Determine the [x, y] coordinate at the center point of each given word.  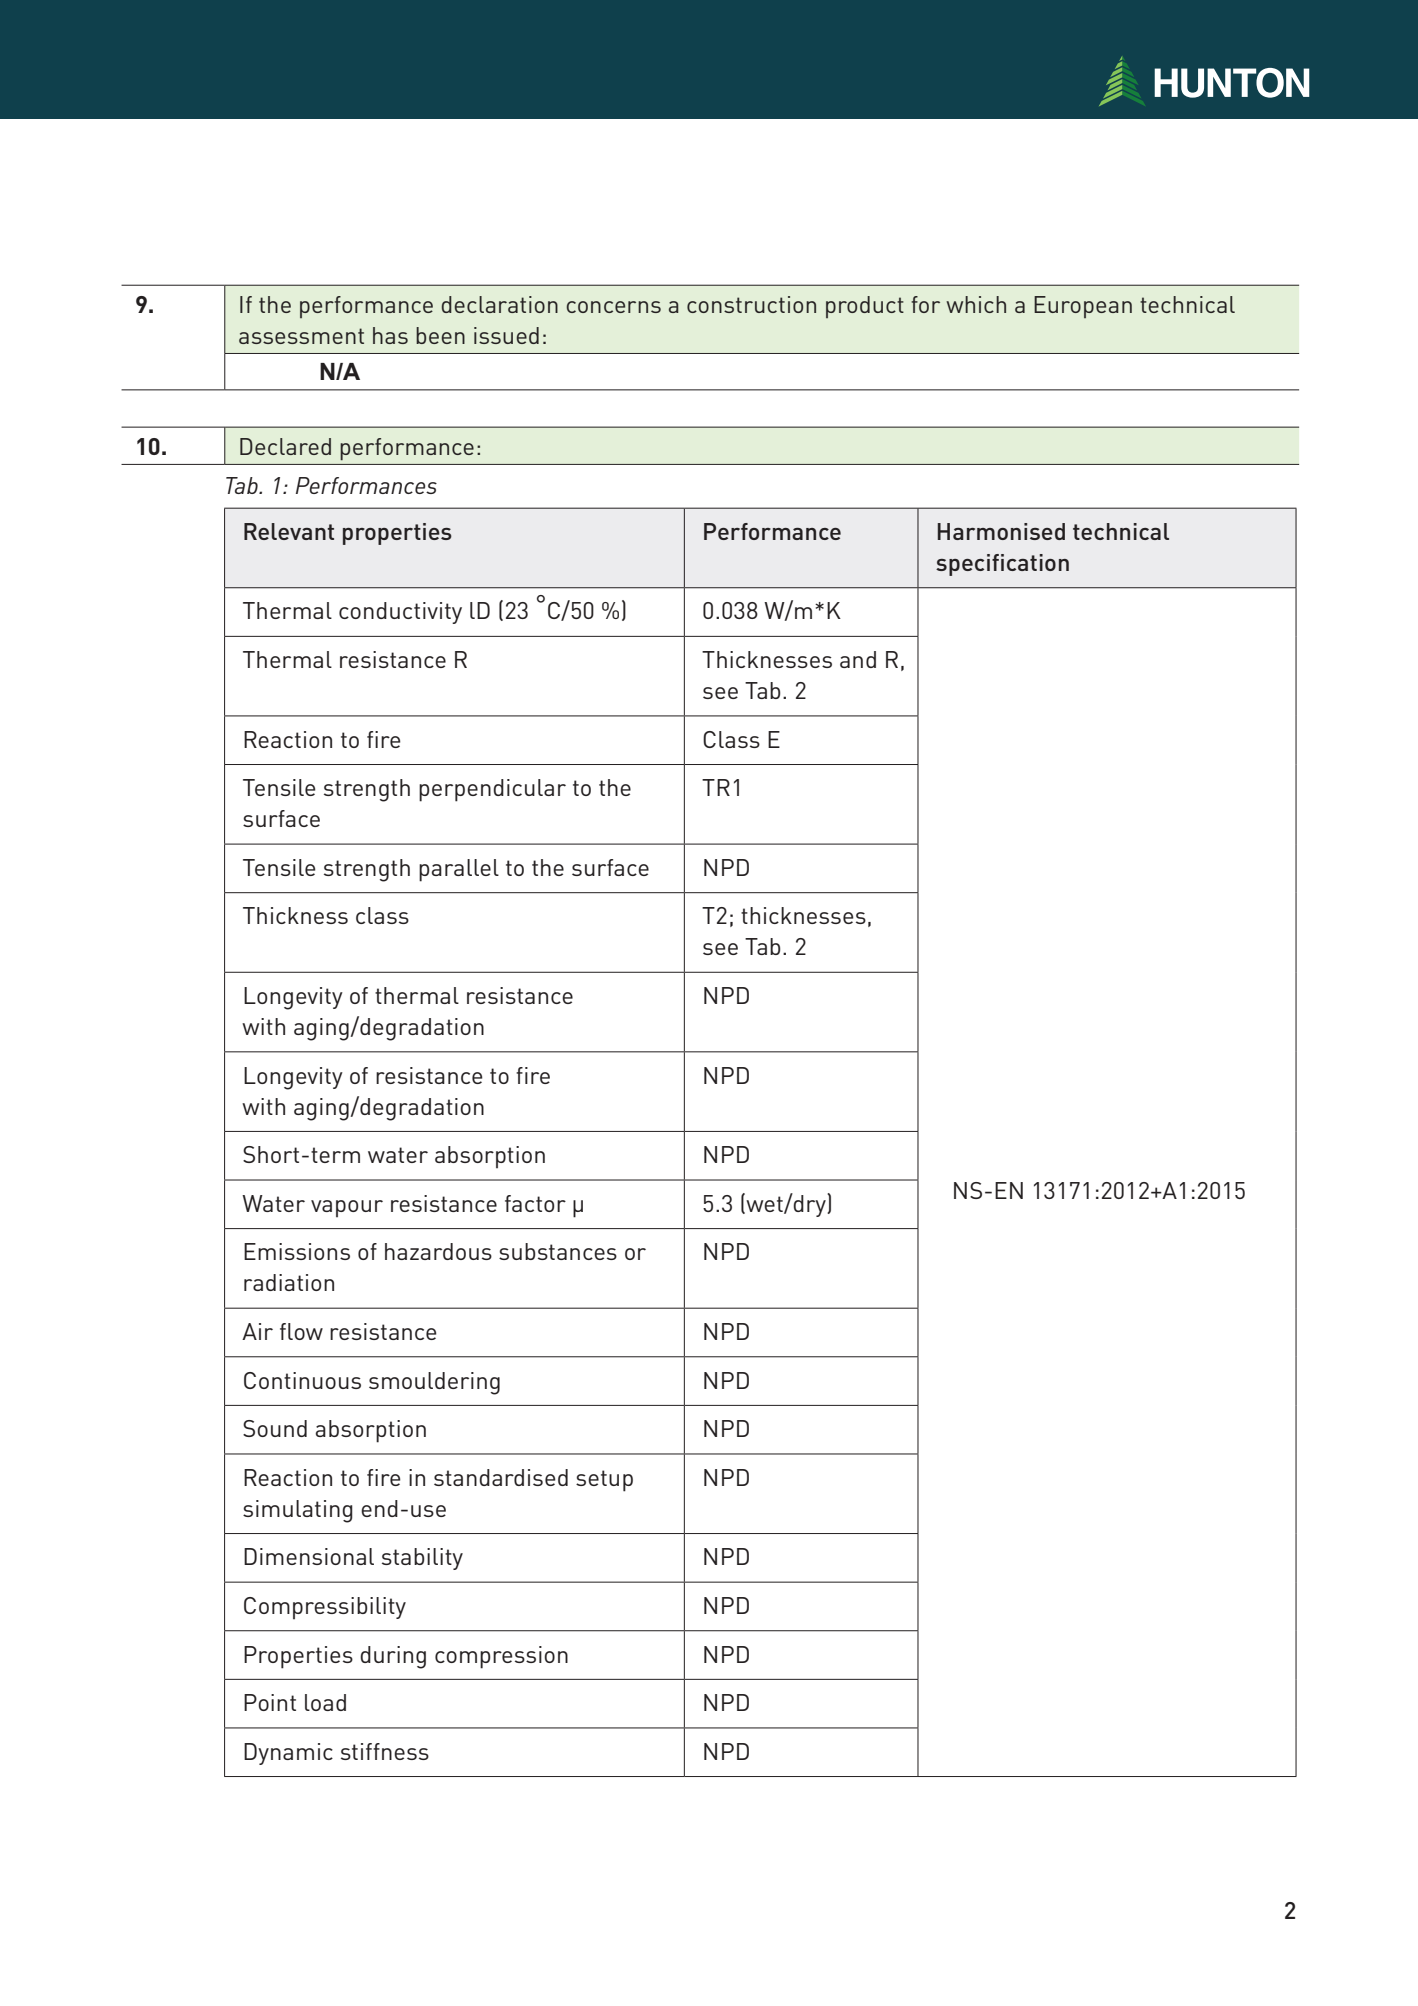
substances [558, 1251]
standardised [501, 1477]
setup [604, 1481]
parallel [459, 870]
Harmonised [1001, 531]
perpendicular [492, 790]
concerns [614, 307]
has [390, 335]
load [325, 1702]
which [976, 304]
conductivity [400, 613]
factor [535, 1203]
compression [501, 1657]
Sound [275, 1428]
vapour [347, 1208]
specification [1002, 565]
